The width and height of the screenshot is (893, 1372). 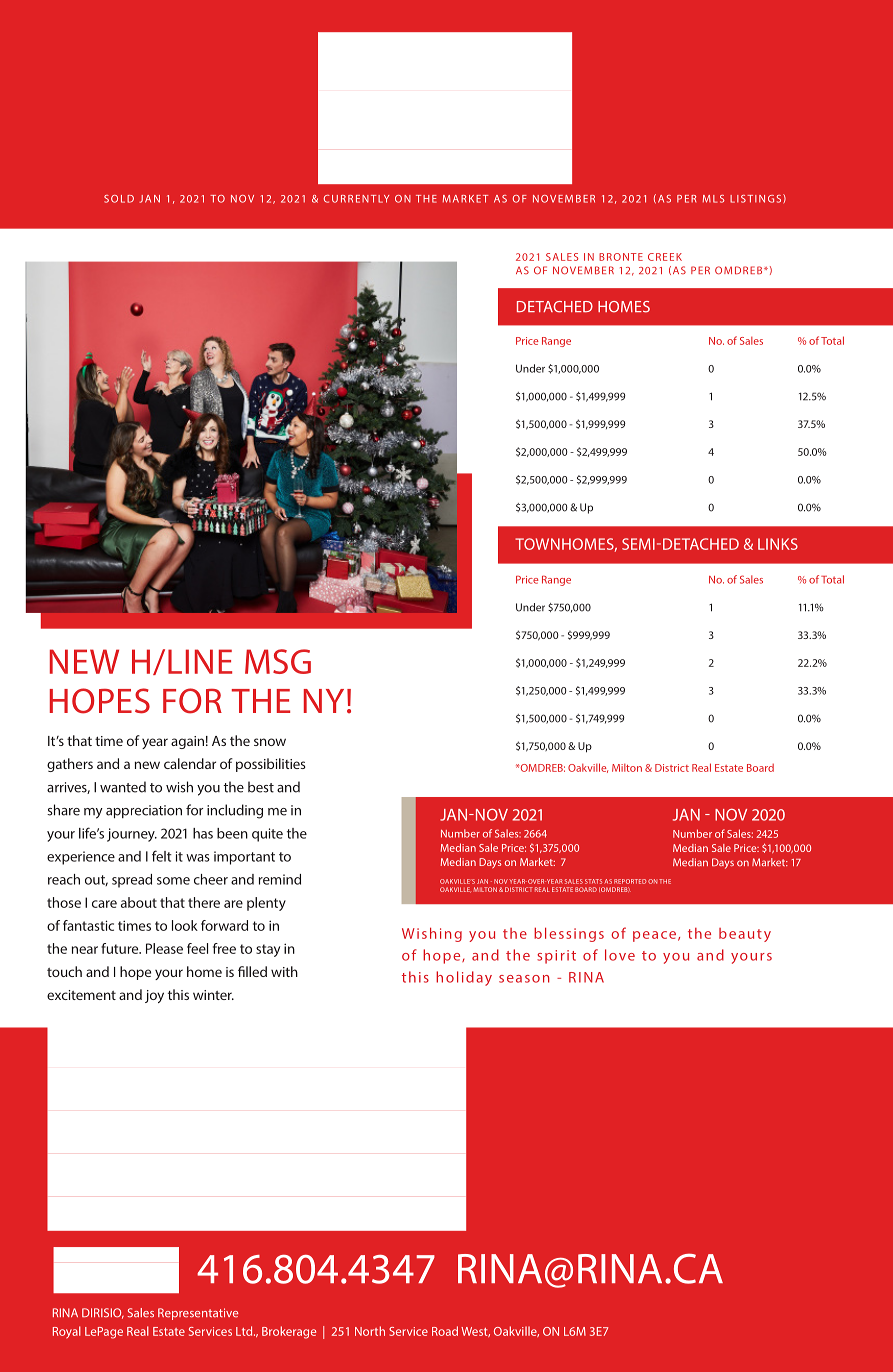 I want to click on Road, so click(x=445, y=1331).
